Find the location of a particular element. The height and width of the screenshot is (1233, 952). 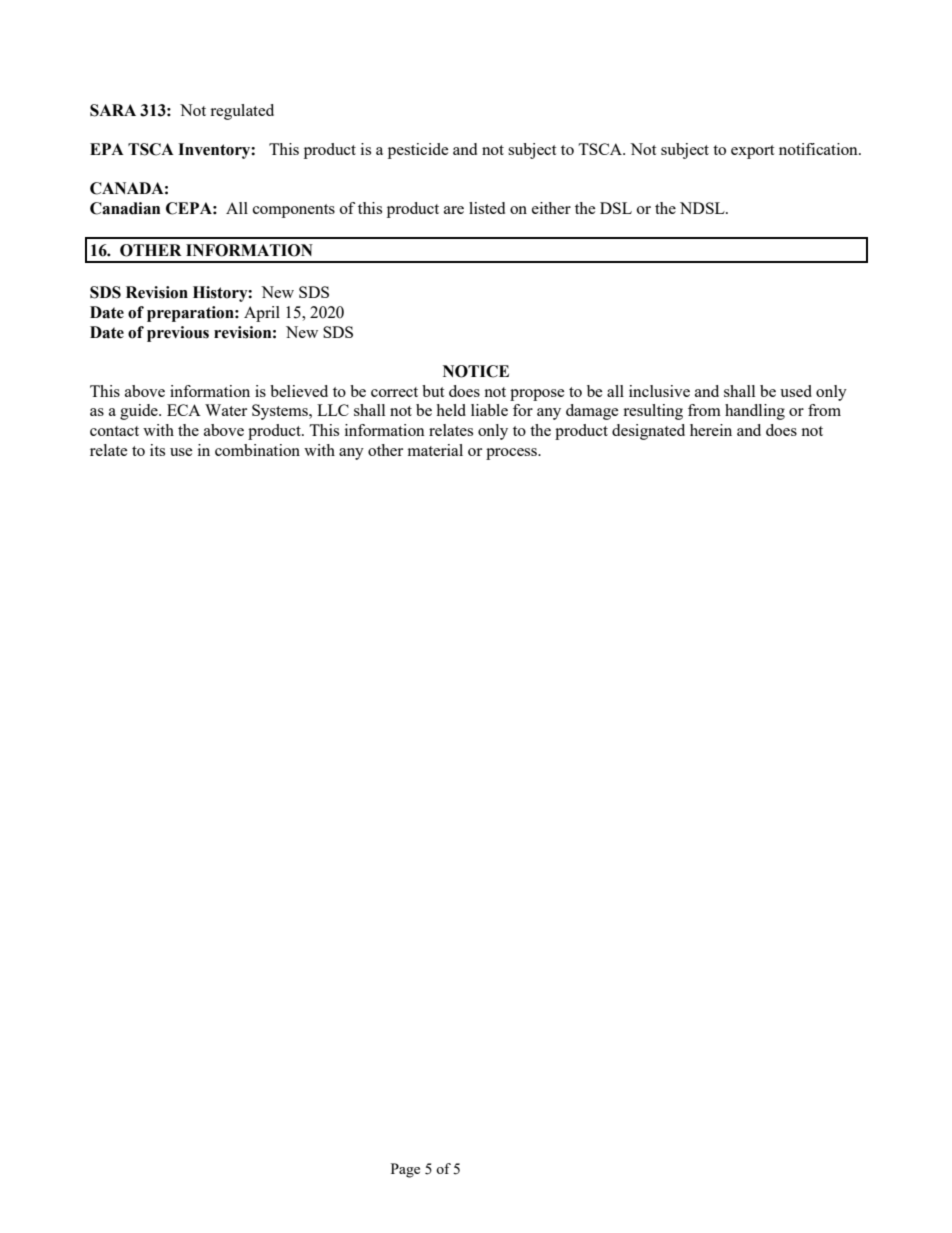

export is located at coordinates (752, 152).
